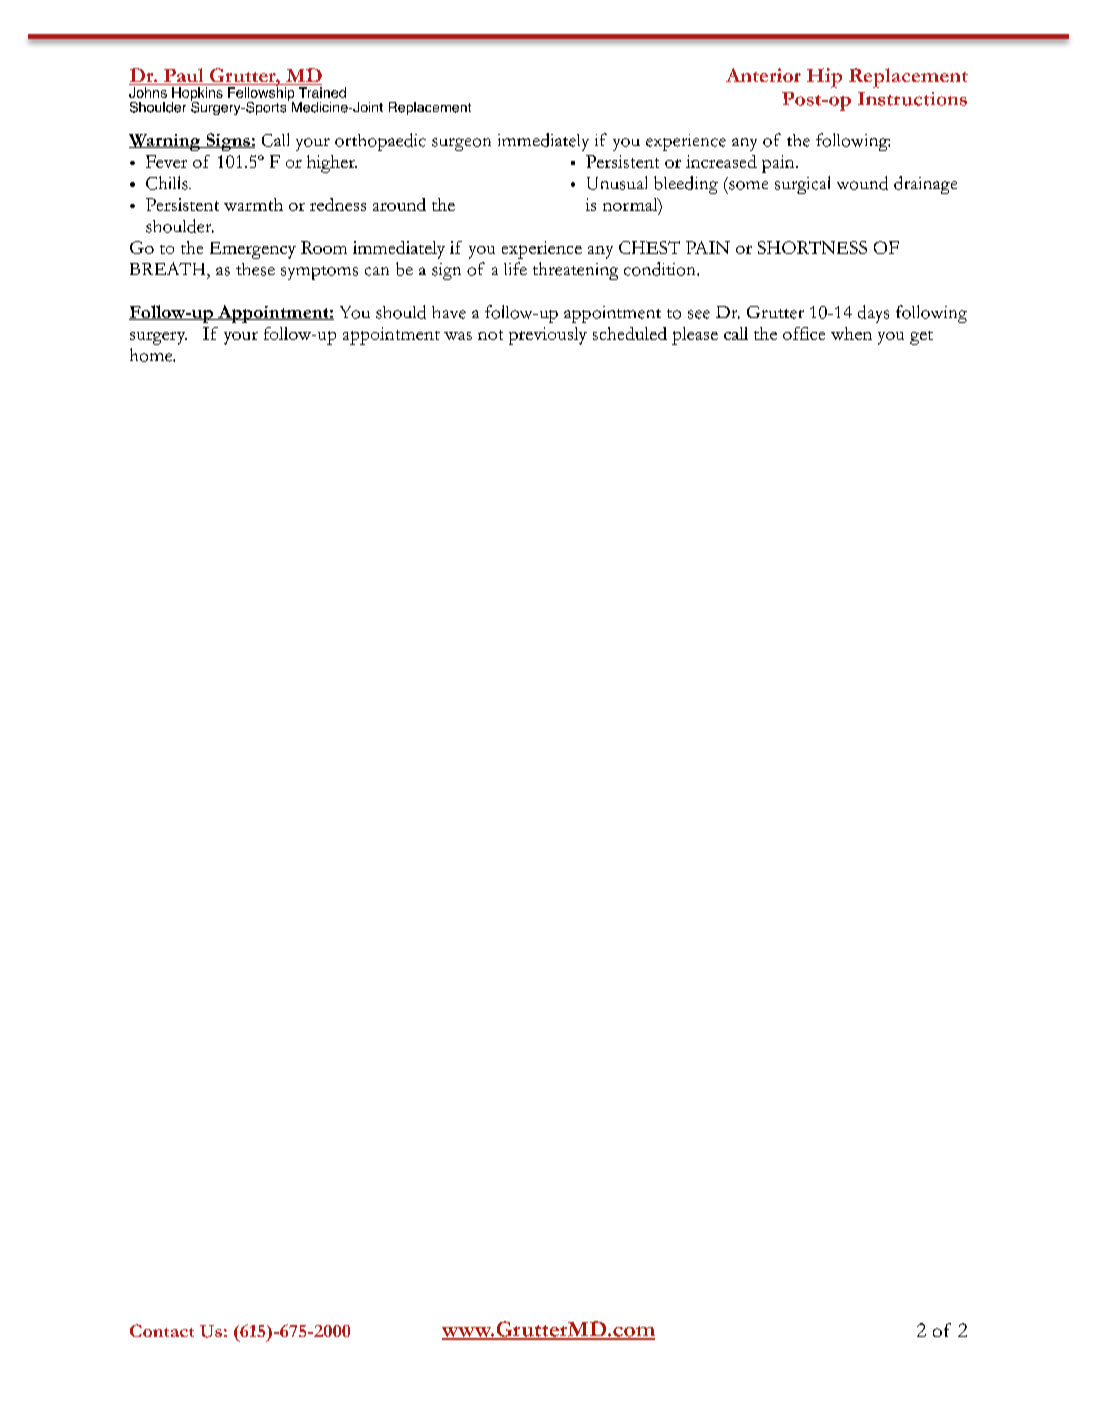 Image resolution: width=1097 pixels, height=1420 pixels. I want to click on previously, so click(548, 336).
